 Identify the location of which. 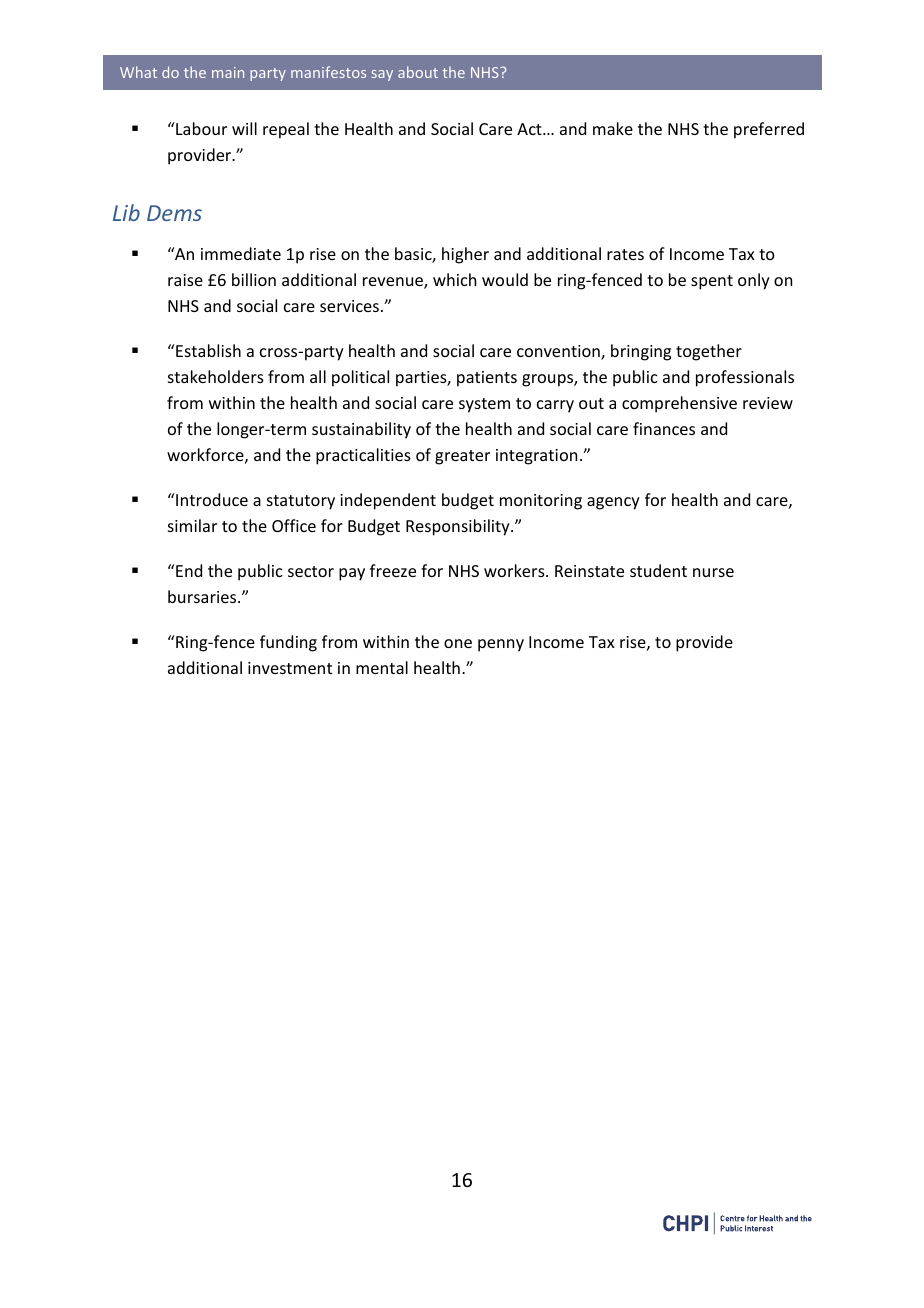
(454, 279).
